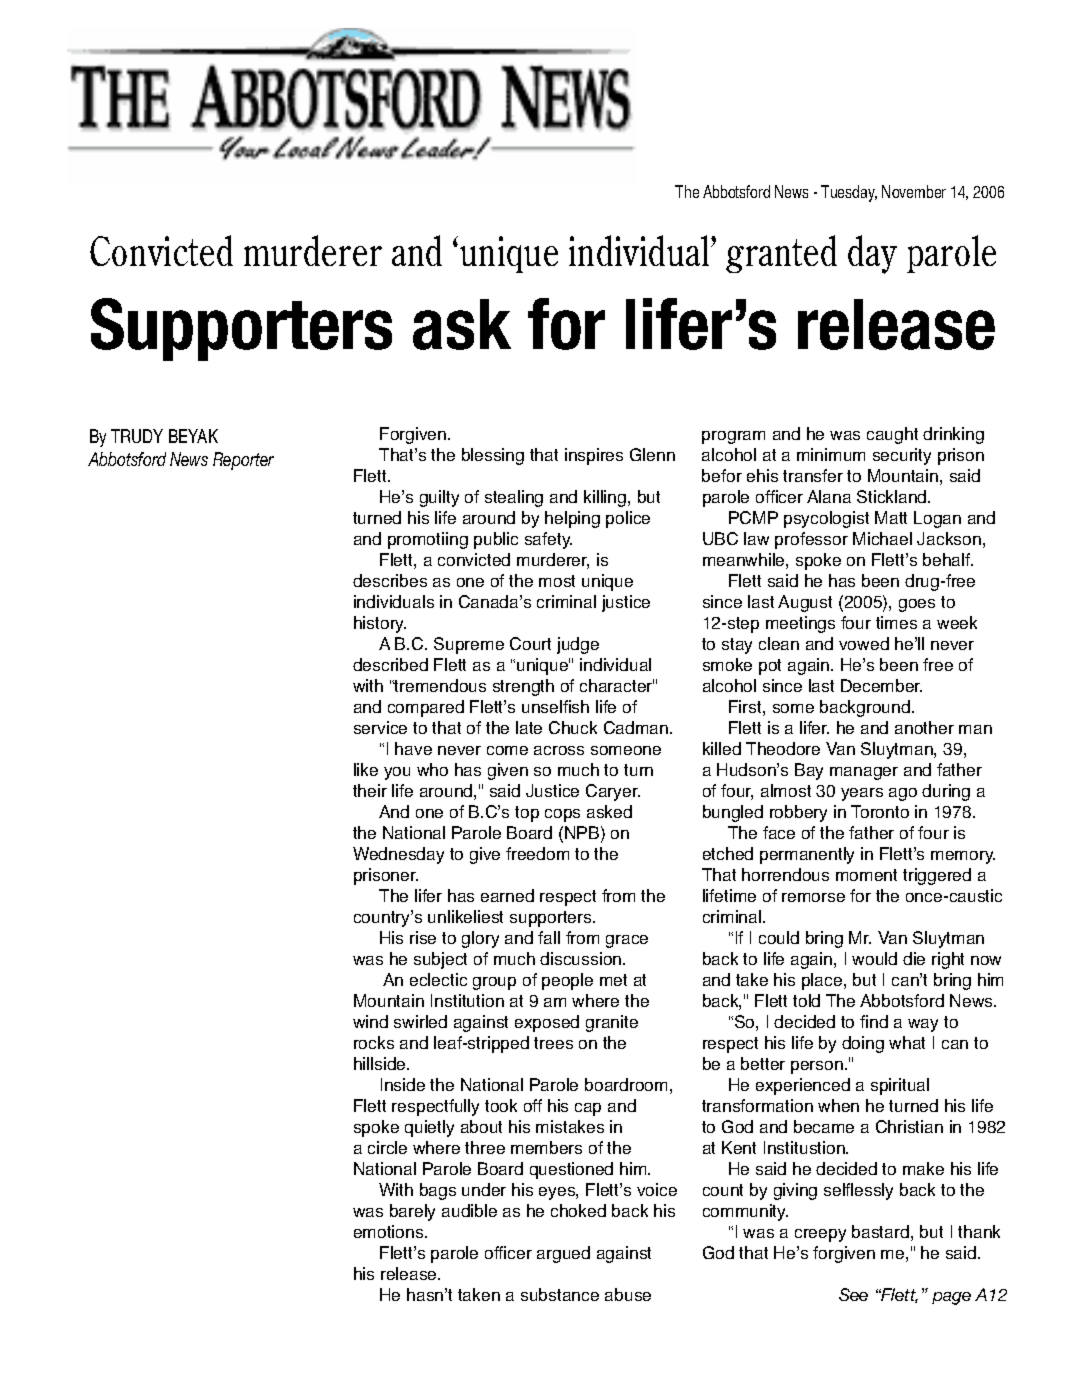  Describe the element at coordinates (563, 1254) in the screenshot. I see `argued` at that location.
